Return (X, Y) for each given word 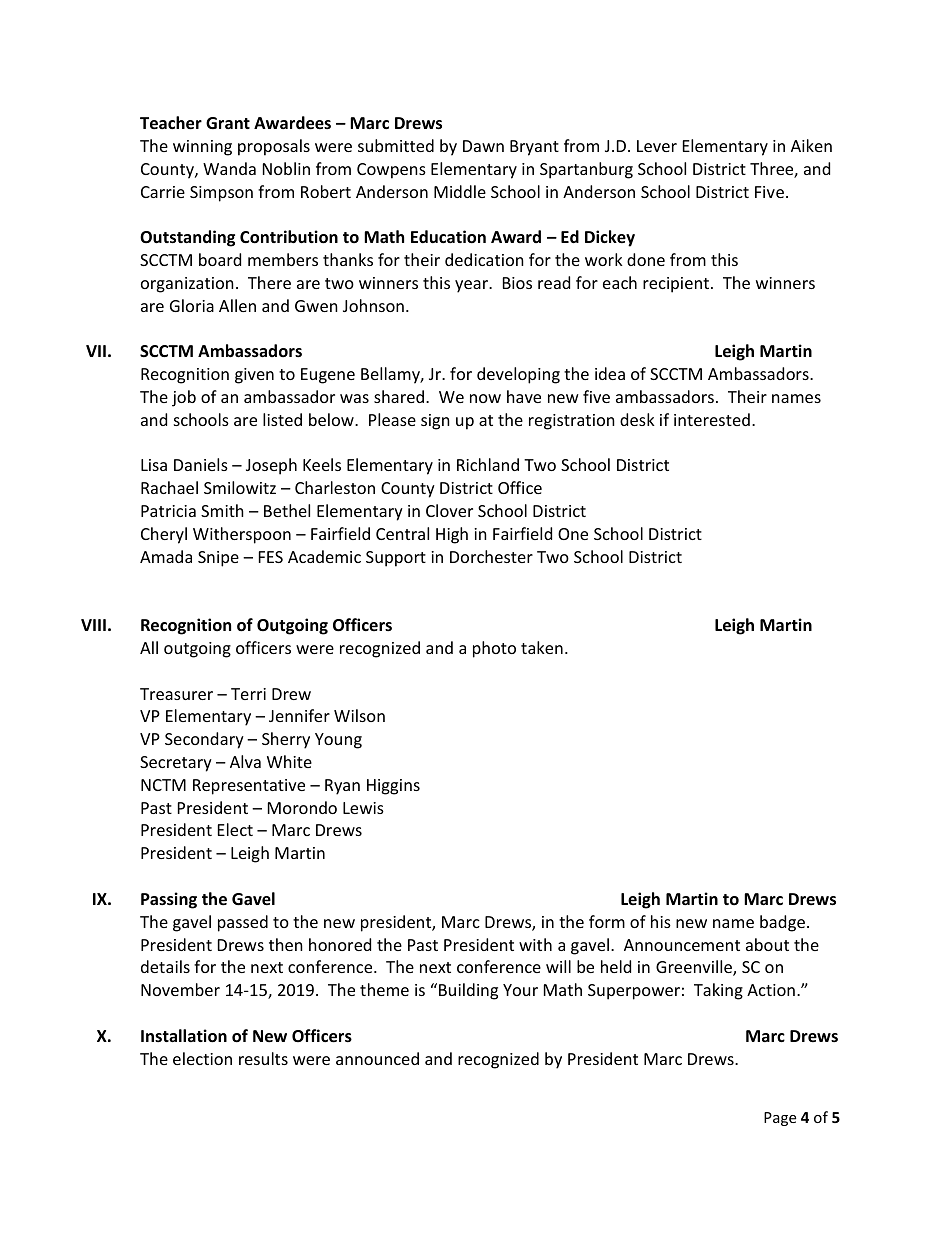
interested (712, 419)
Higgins (393, 787)
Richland (488, 464)
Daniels (201, 464)
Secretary (176, 764)
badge (782, 923)
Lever (657, 146)
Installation (184, 1036)
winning (202, 148)
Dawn (483, 146)
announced (377, 1058)
